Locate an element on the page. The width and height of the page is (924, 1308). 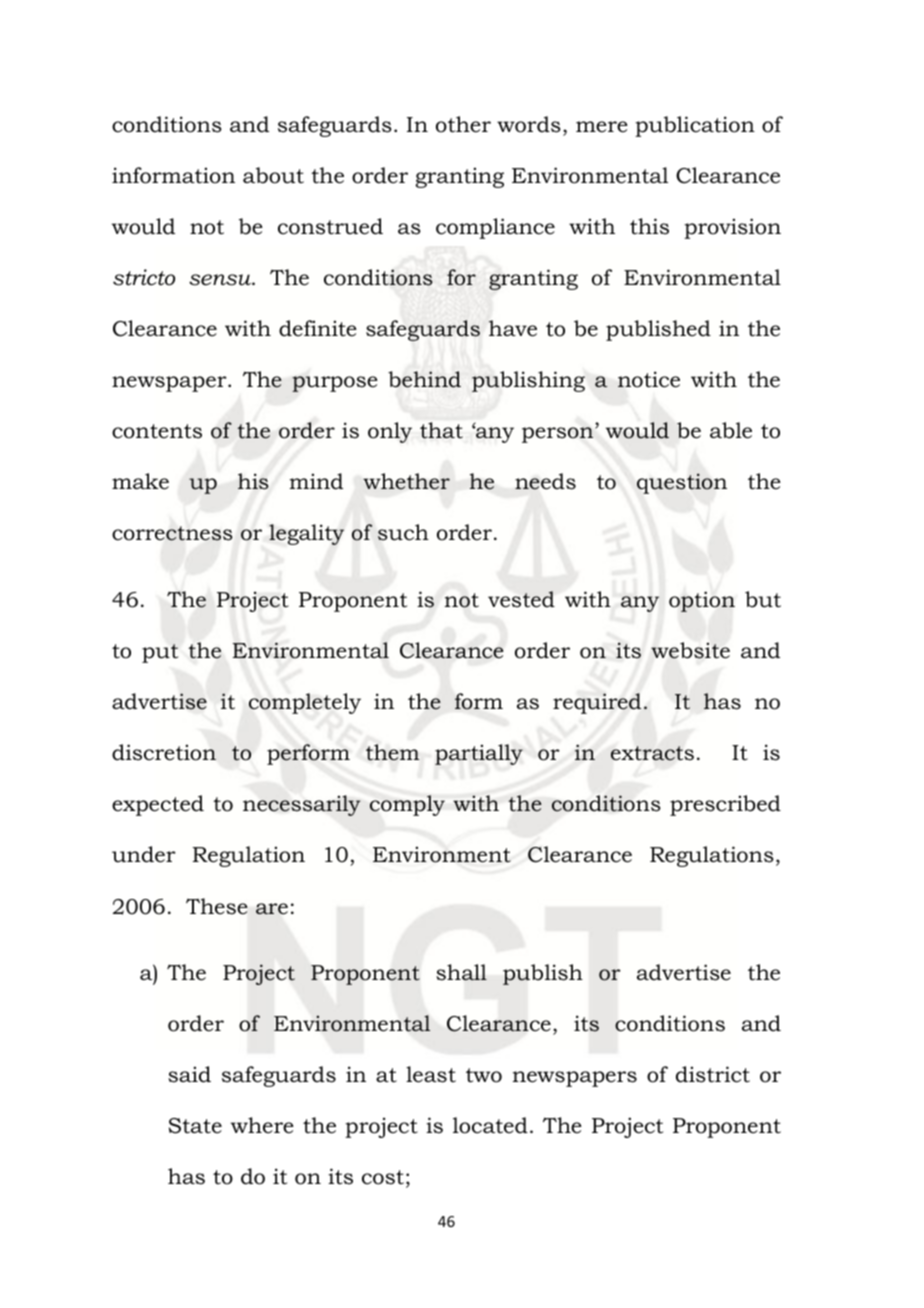
question is located at coordinates (682, 483).
